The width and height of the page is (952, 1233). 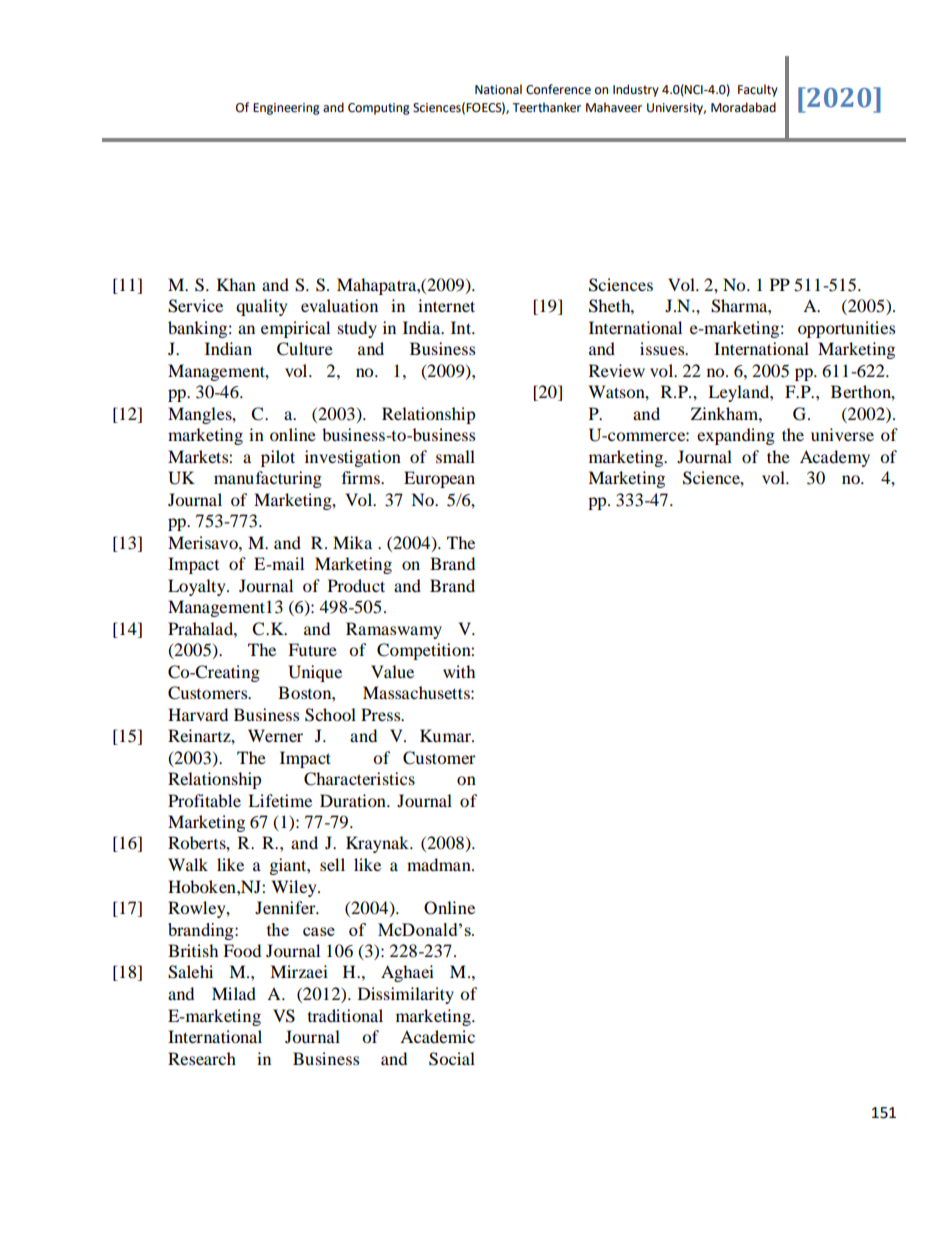 What do you see at coordinates (758, 90) in the page?
I see `Faculty` at bounding box center [758, 90].
